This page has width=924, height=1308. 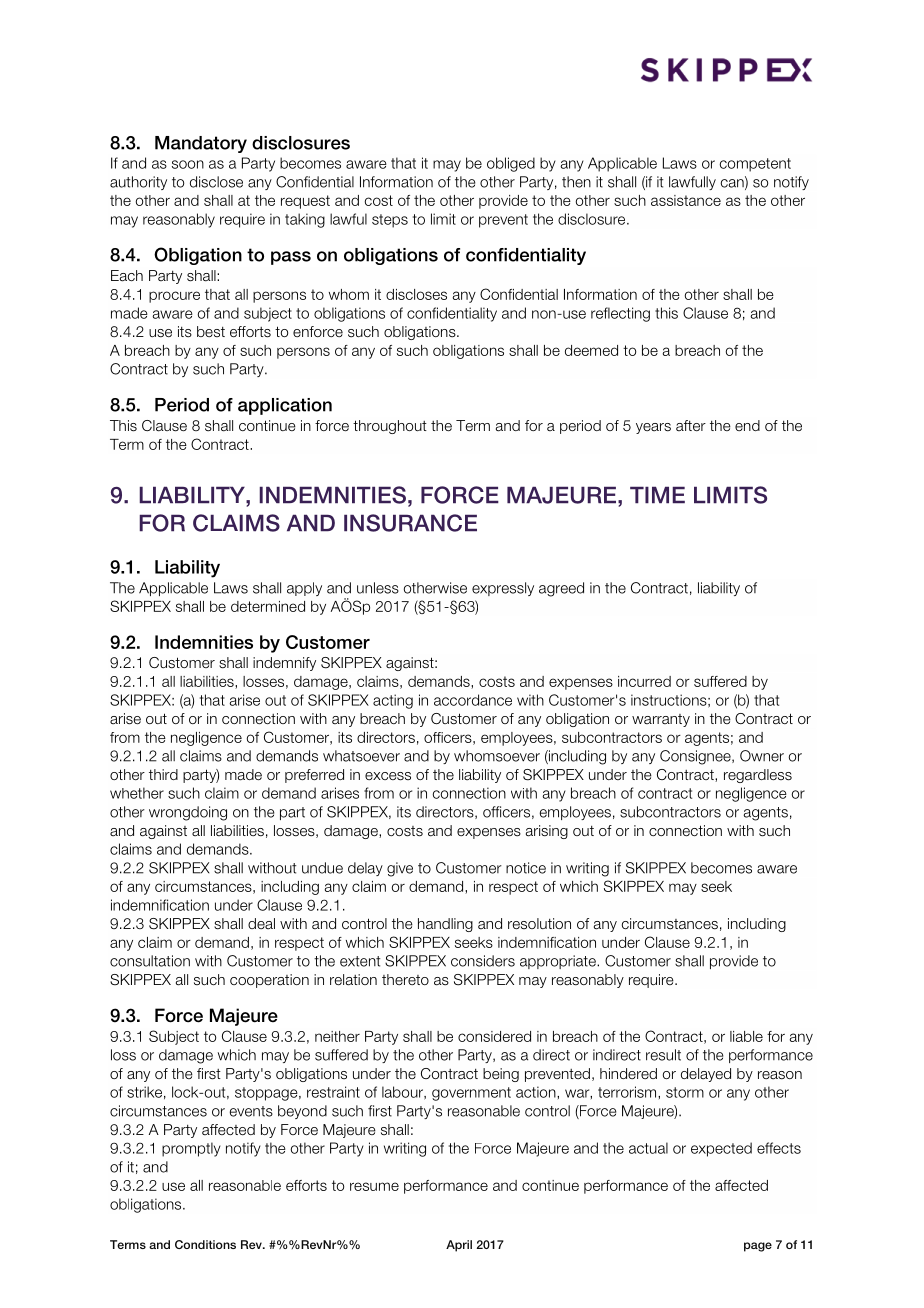 I want to click on application, so click(x=285, y=406).
